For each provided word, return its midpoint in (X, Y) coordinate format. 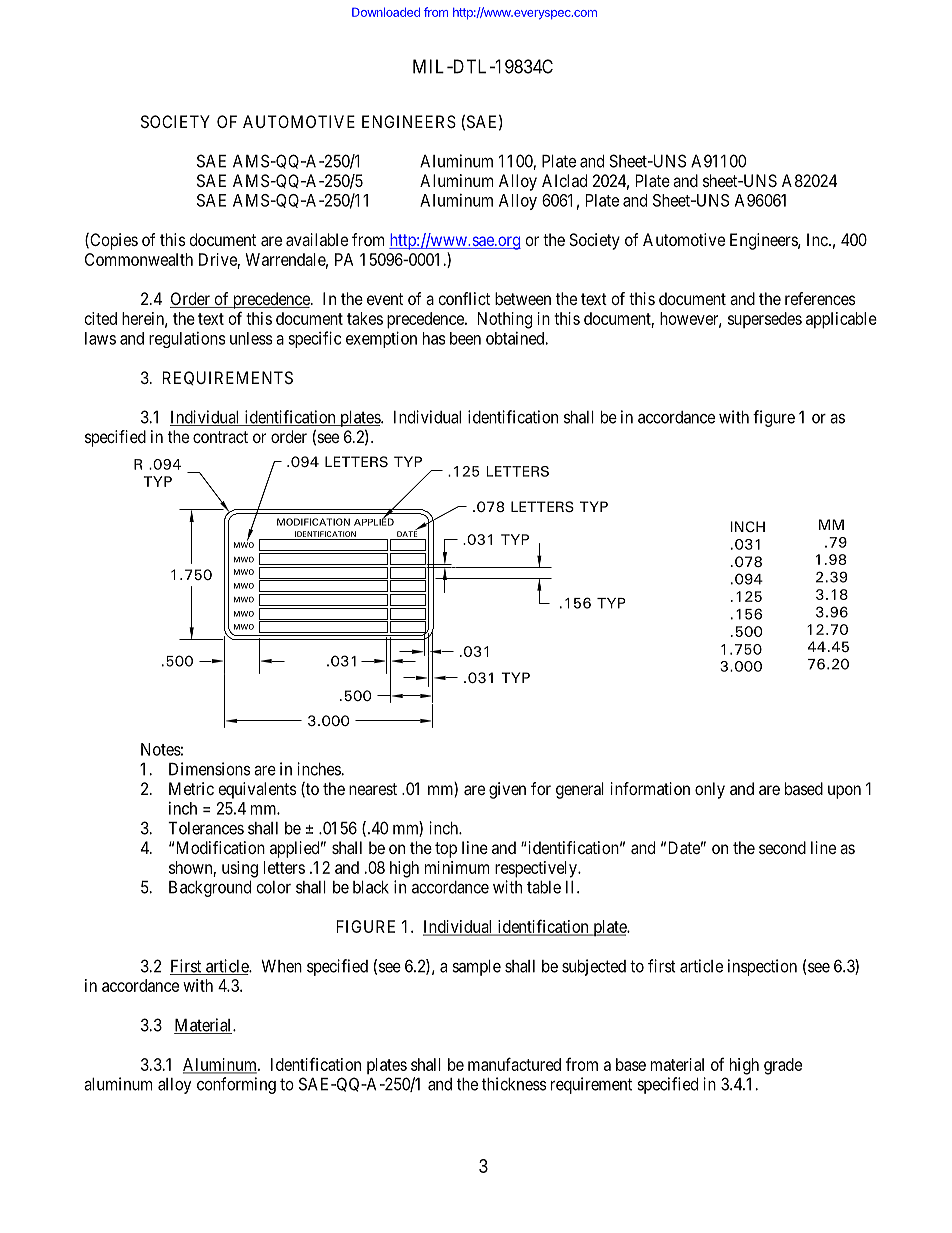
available (317, 239)
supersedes (765, 320)
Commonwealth (139, 259)
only (710, 790)
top (446, 850)
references (820, 298)
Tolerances (206, 828)
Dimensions (210, 769)
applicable (841, 320)
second (782, 847)
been (465, 338)
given (507, 790)
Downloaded (386, 12)
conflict (464, 298)
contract (220, 437)
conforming (236, 1085)
